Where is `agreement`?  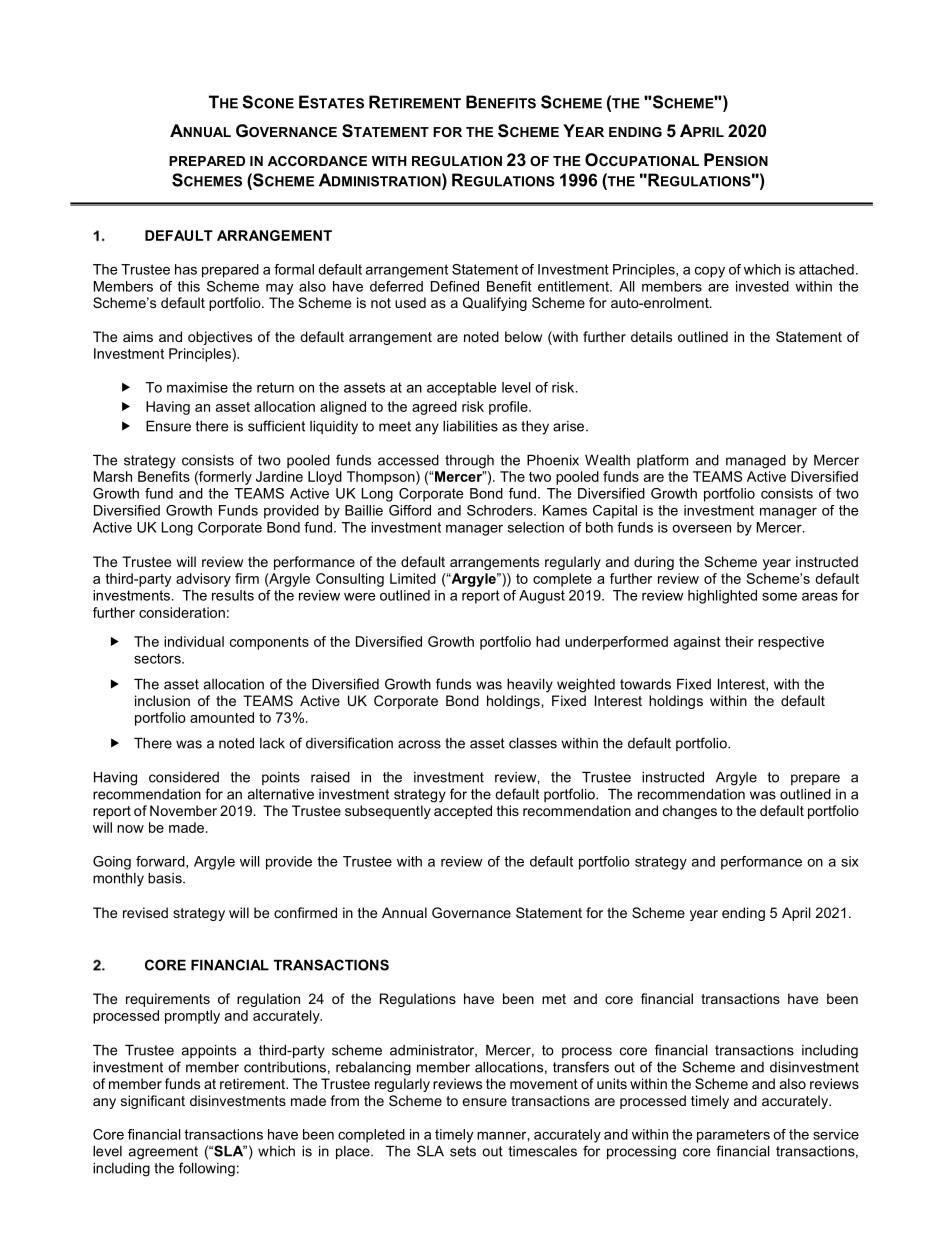 agreement is located at coordinates (163, 1153).
